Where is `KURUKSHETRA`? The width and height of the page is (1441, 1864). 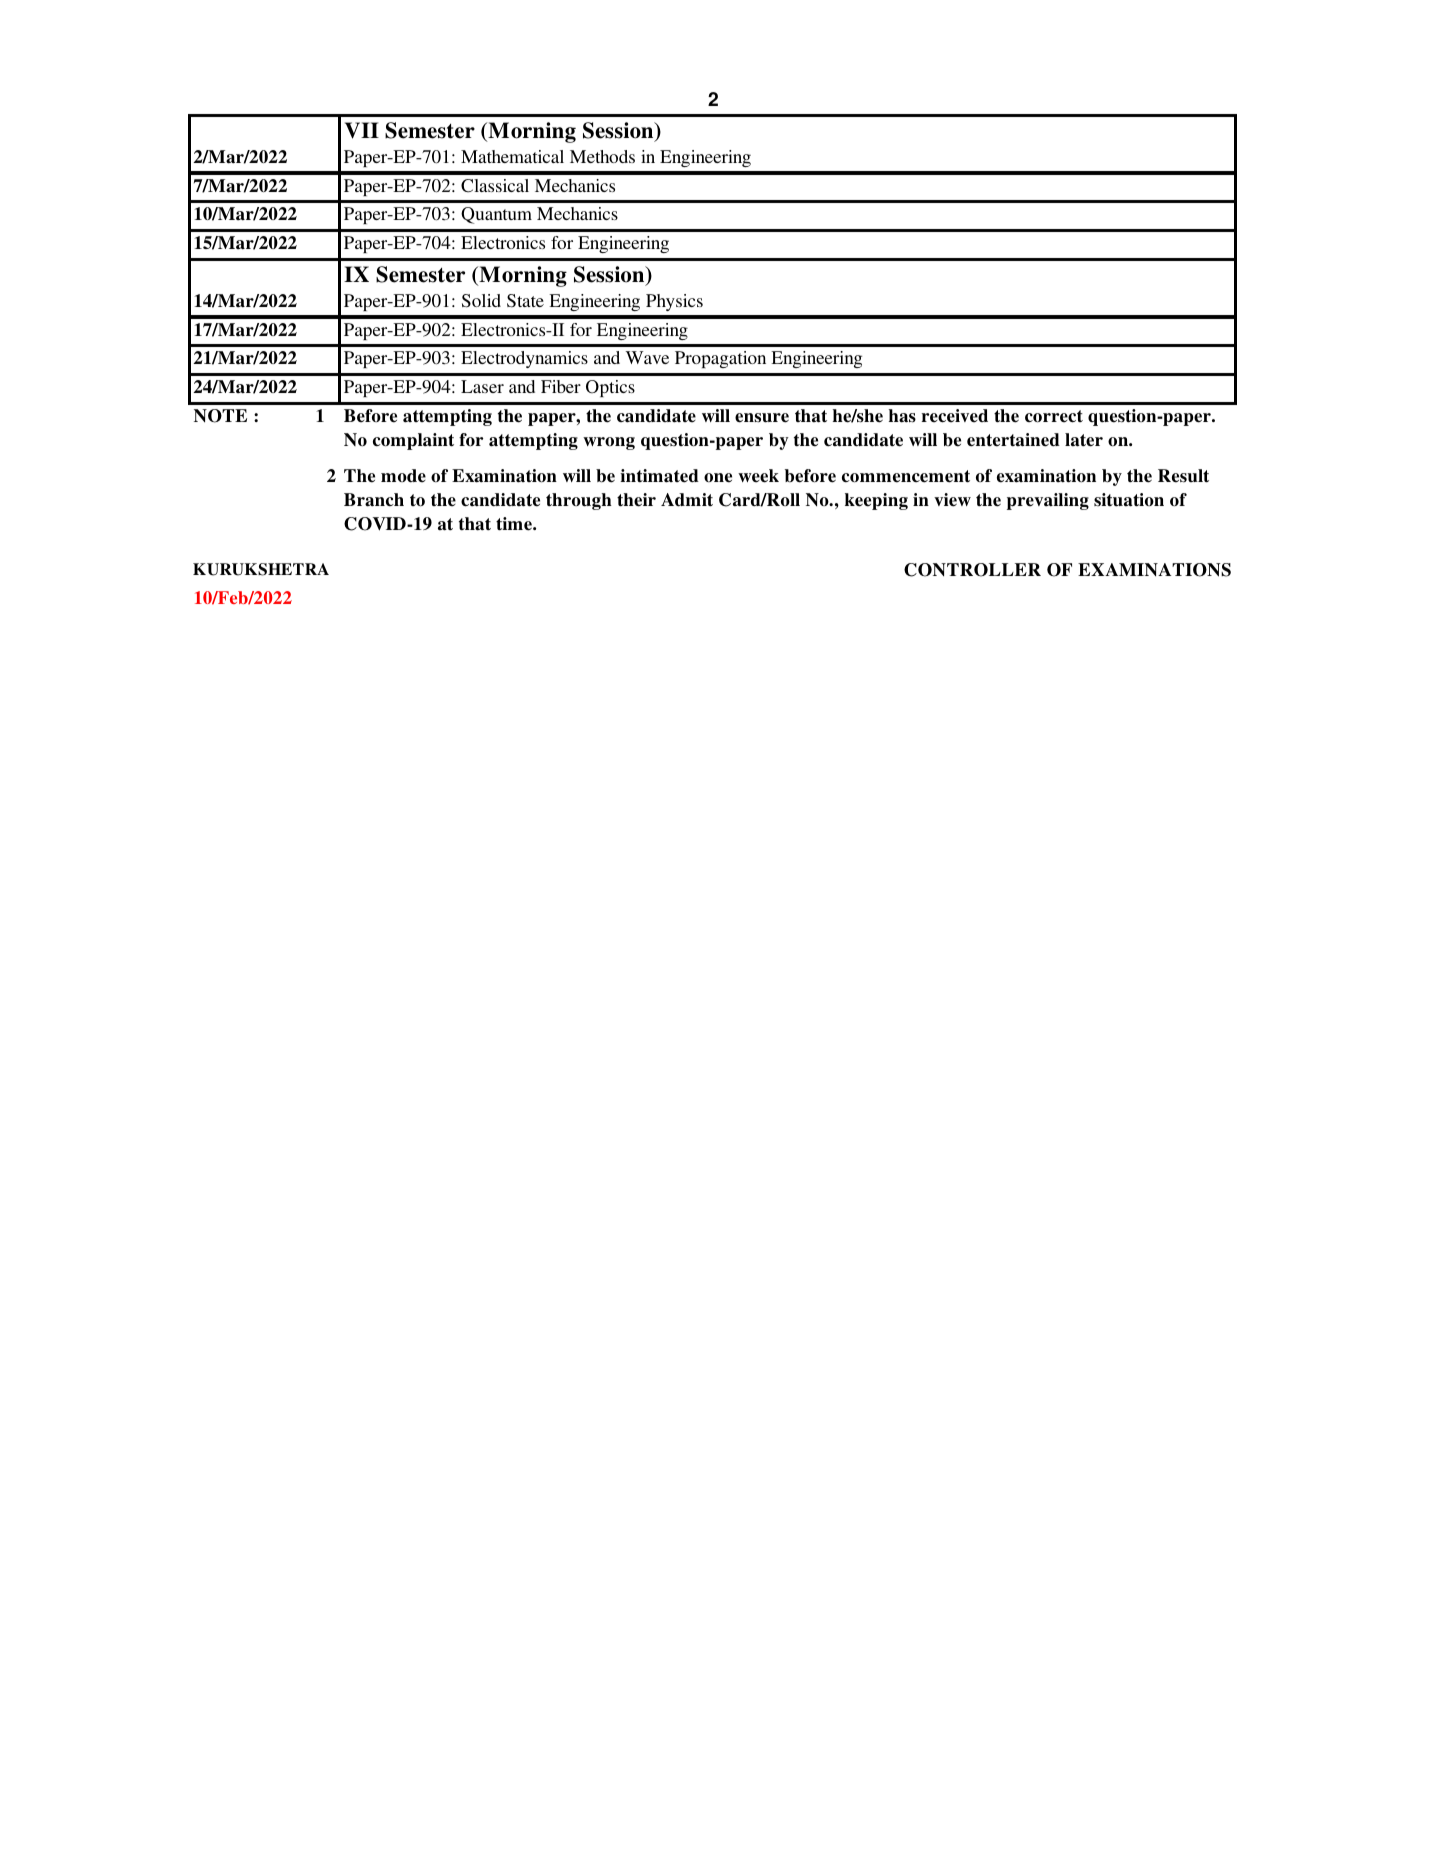
KURUKSHETRA is located at coordinates (261, 569).
